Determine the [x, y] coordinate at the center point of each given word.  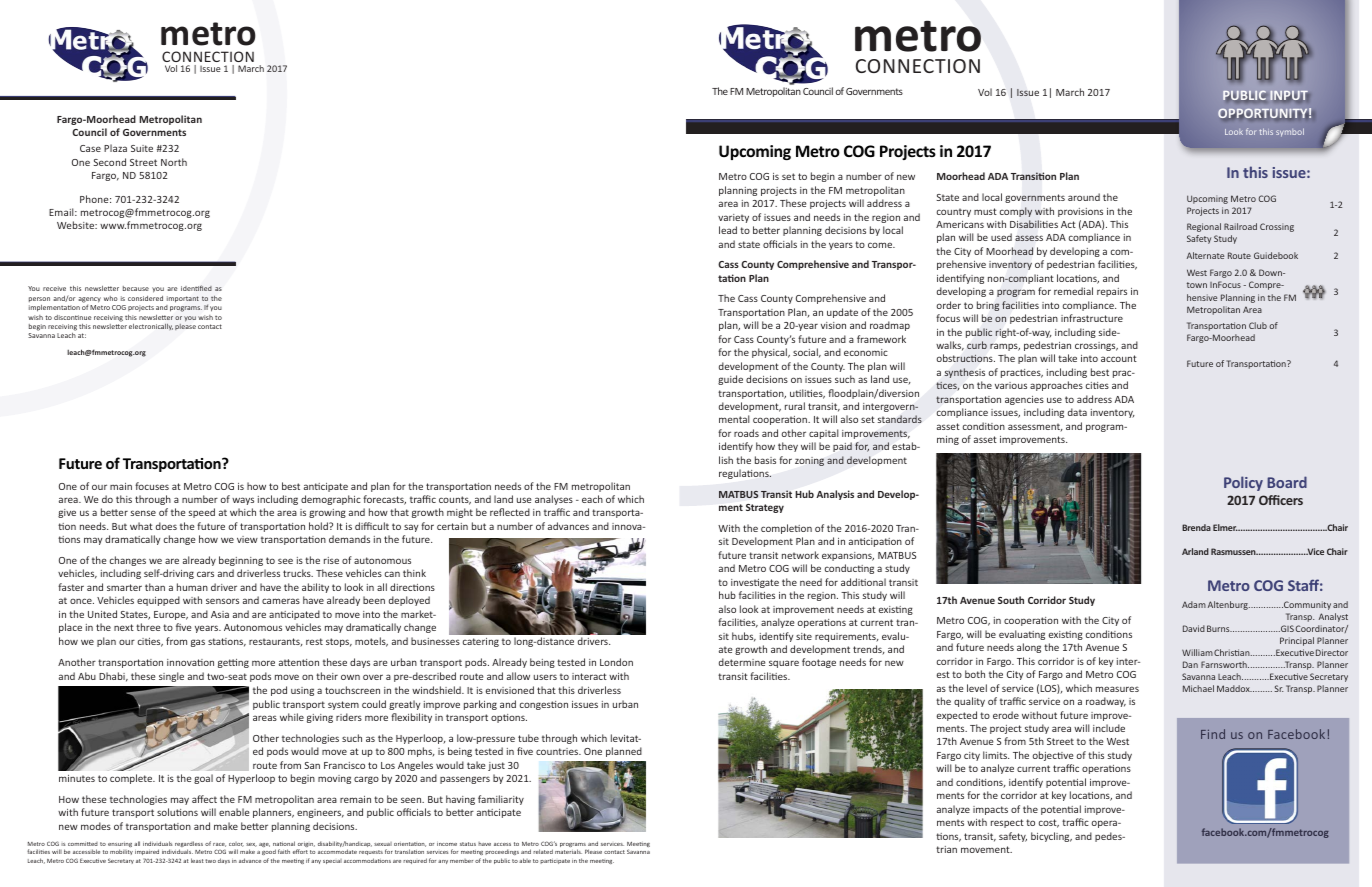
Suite [142, 148]
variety [733, 218]
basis [765, 460]
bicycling [1051, 837]
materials [568, 851]
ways [243, 501]
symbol [1290, 132]
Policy [1243, 483]
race [219, 845]
